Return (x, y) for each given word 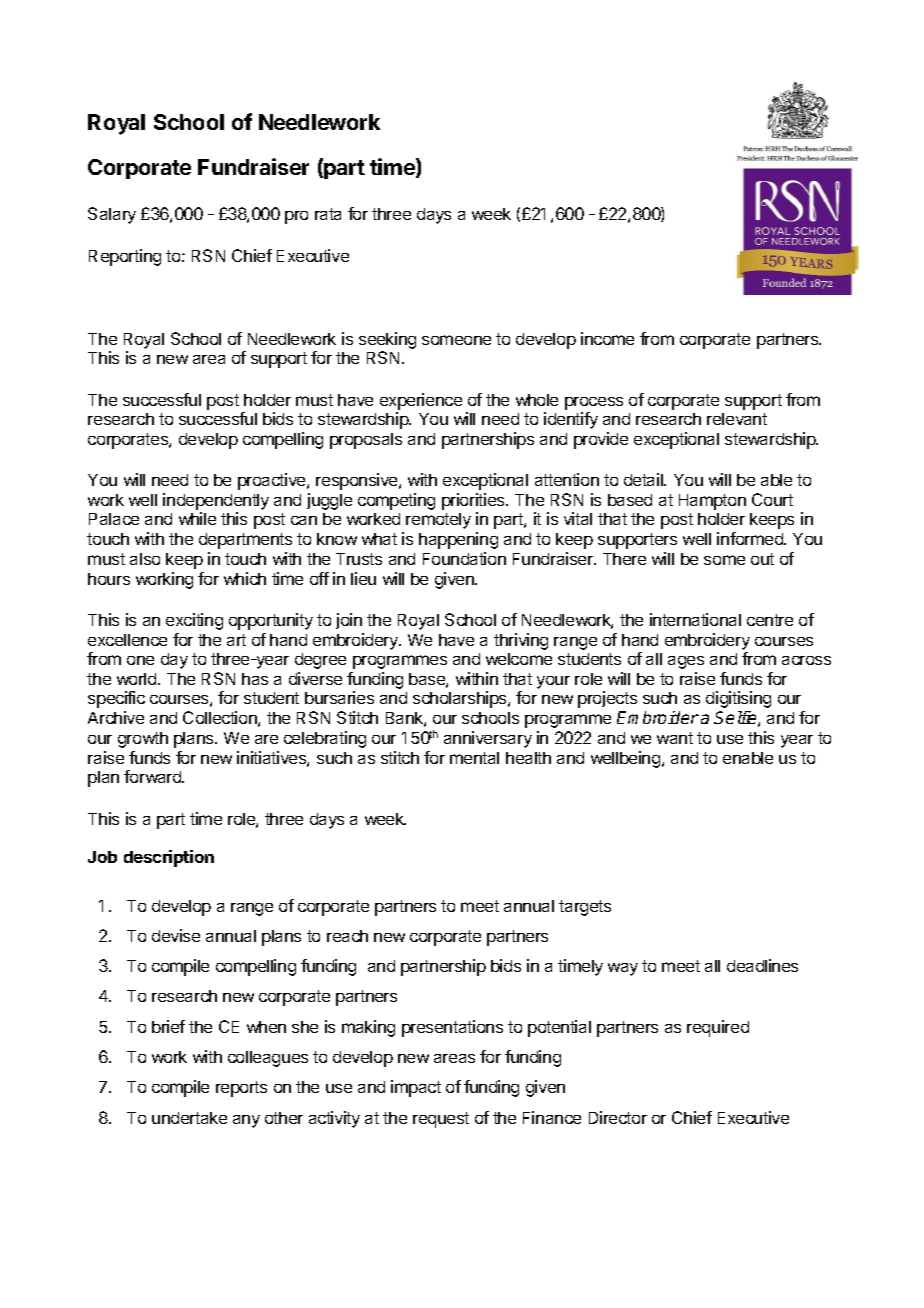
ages (686, 662)
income (607, 338)
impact (416, 1088)
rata (328, 214)
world (138, 679)
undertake (189, 1118)
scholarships (461, 699)
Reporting (125, 257)
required (718, 1028)
